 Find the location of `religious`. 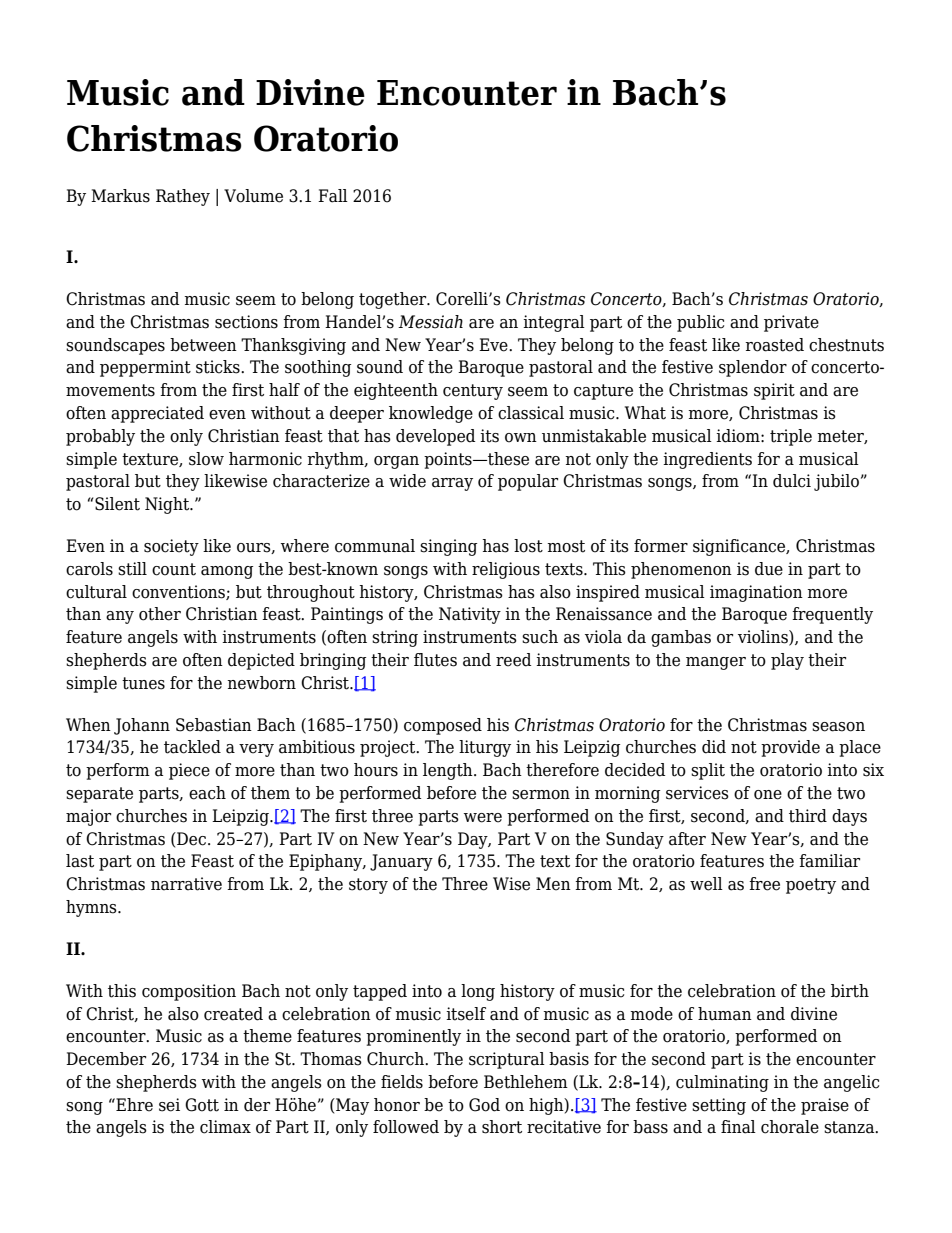

religious is located at coordinates (506, 570).
